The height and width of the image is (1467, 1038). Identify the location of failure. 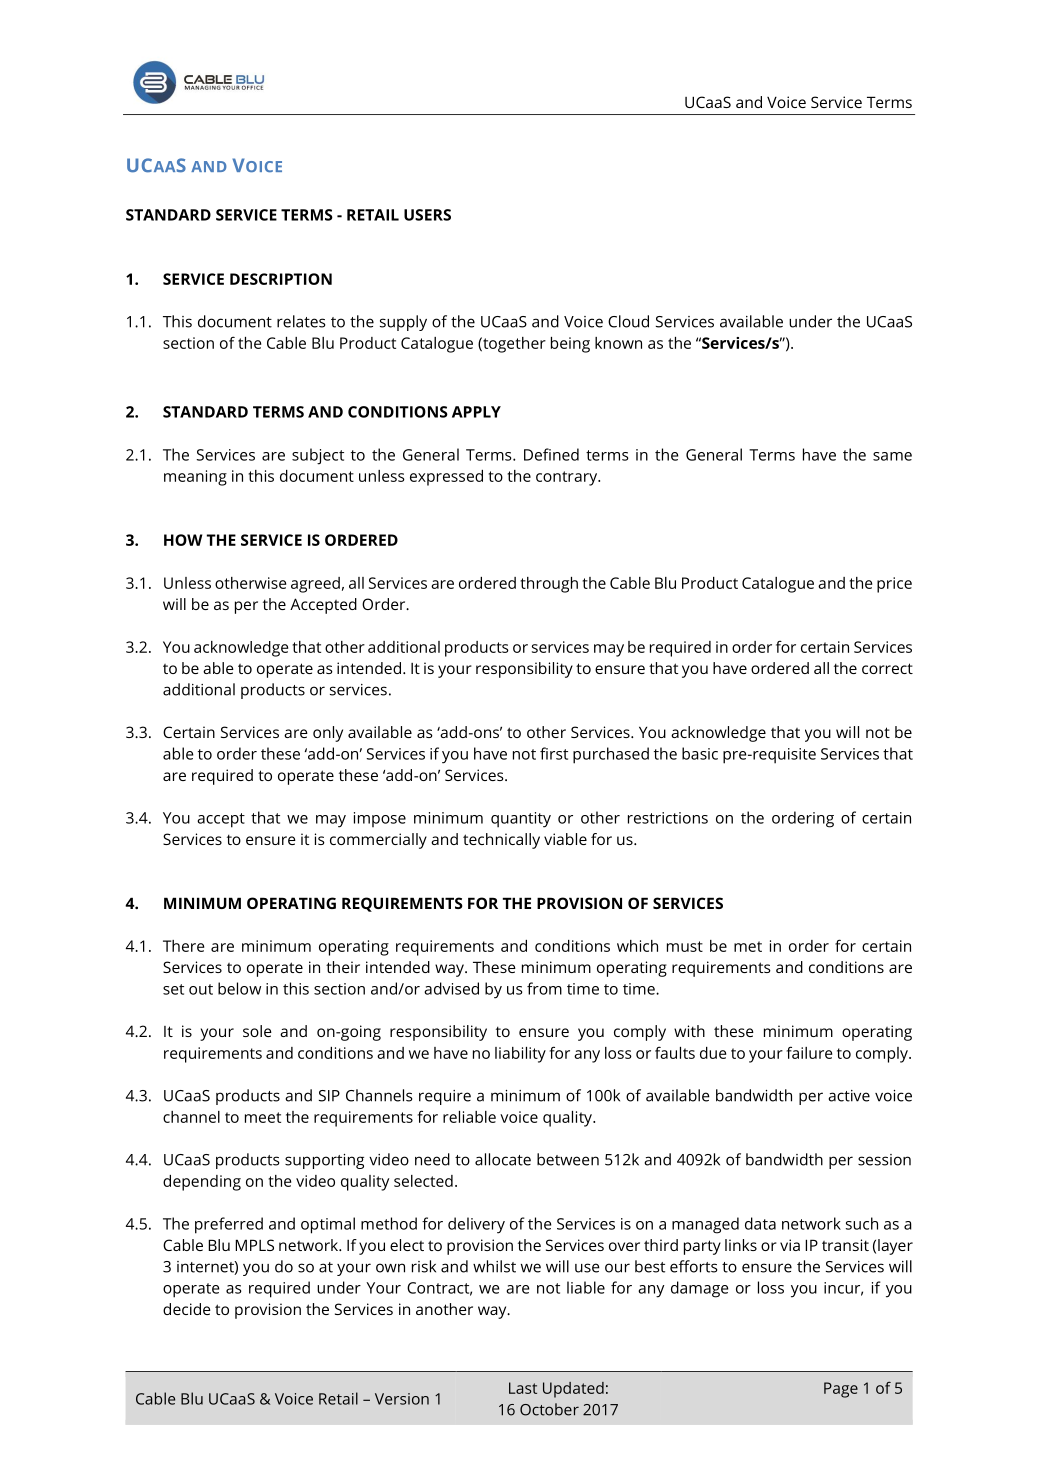
(809, 1052).
